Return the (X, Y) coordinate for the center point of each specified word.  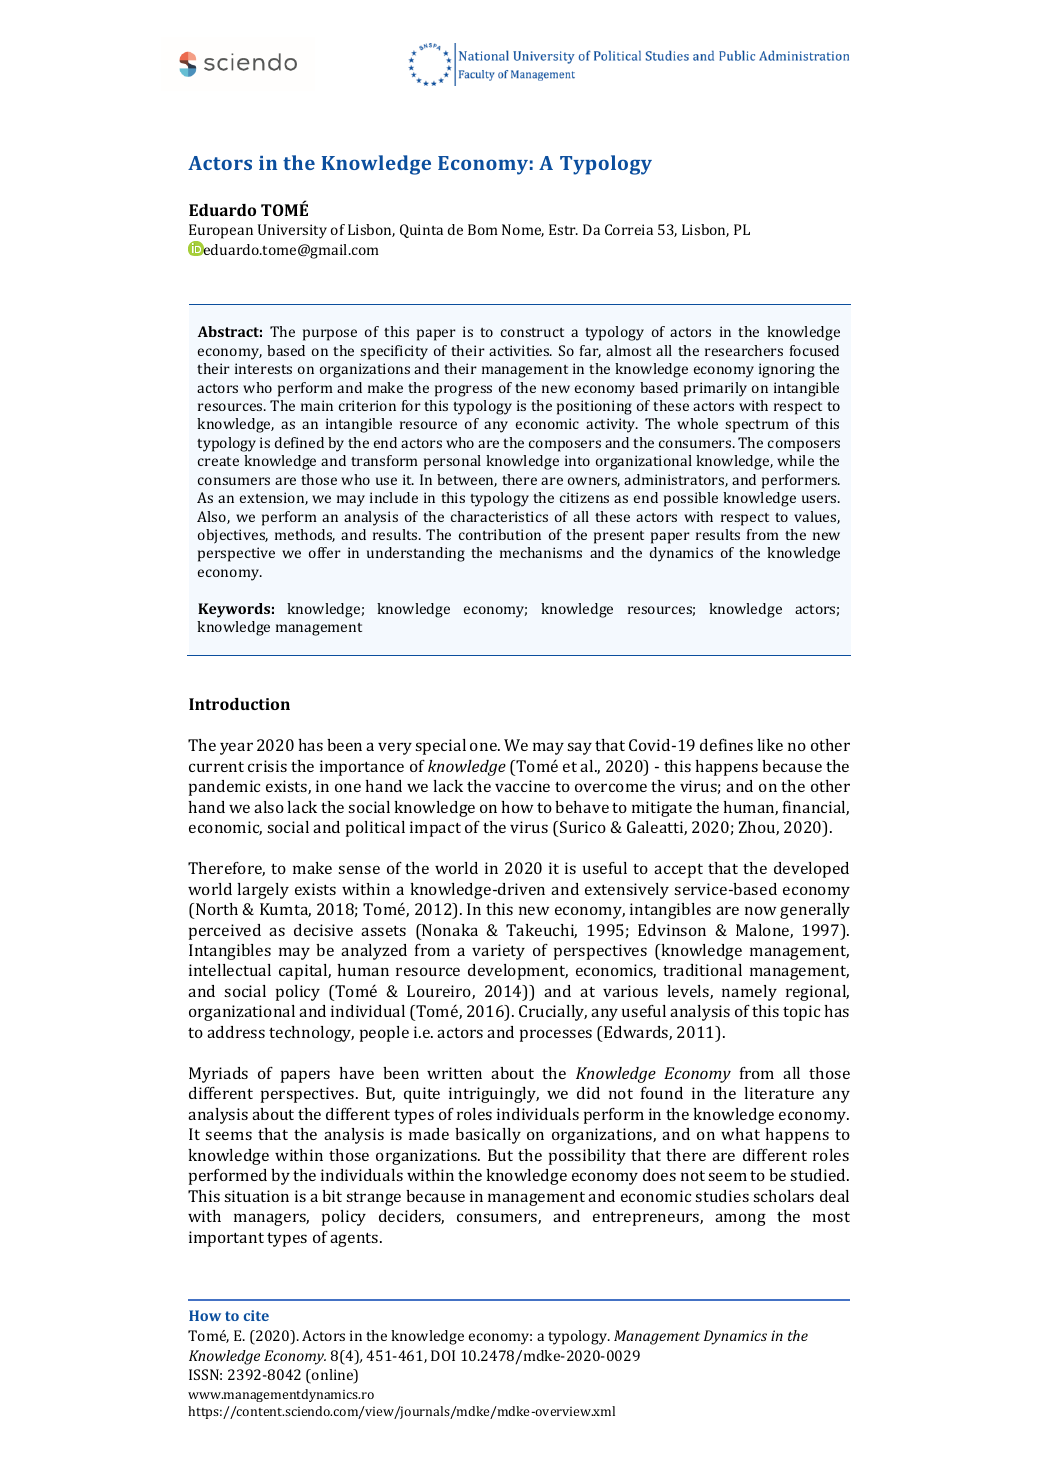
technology (311, 1034)
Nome (523, 230)
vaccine (522, 786)
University (292, 231)
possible (691, 499)
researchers (744, 350)
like (770, 745)
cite (256, 1315)
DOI (443, 1355)
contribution (500, 534)
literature (779, 1093)
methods (305, 535)
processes (556, 1035)
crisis (267, 766)
